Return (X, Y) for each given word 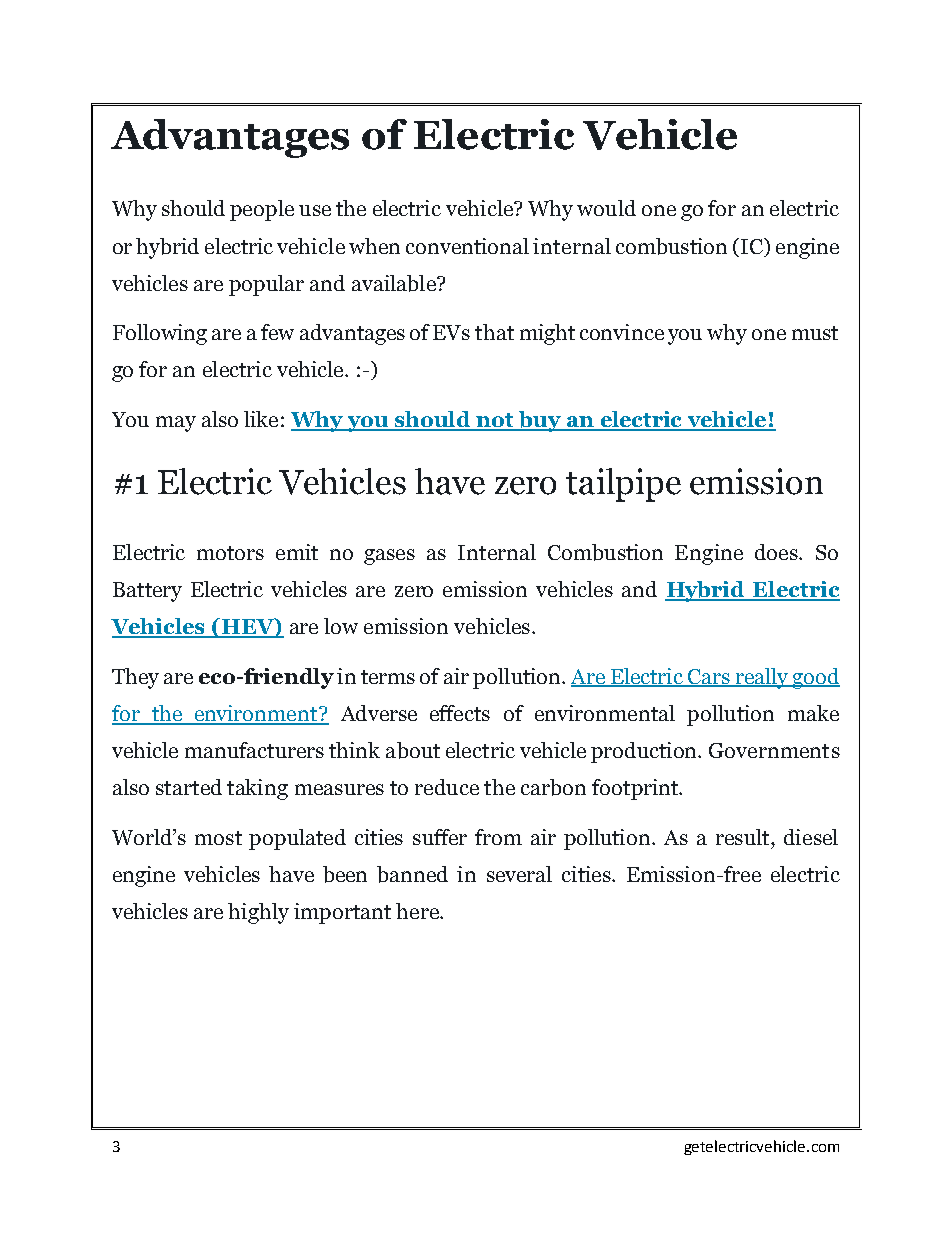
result (744, 837)
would (606, 208)
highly (258, 913)
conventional (467, 246)
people (262, 210)
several (519, 874)
